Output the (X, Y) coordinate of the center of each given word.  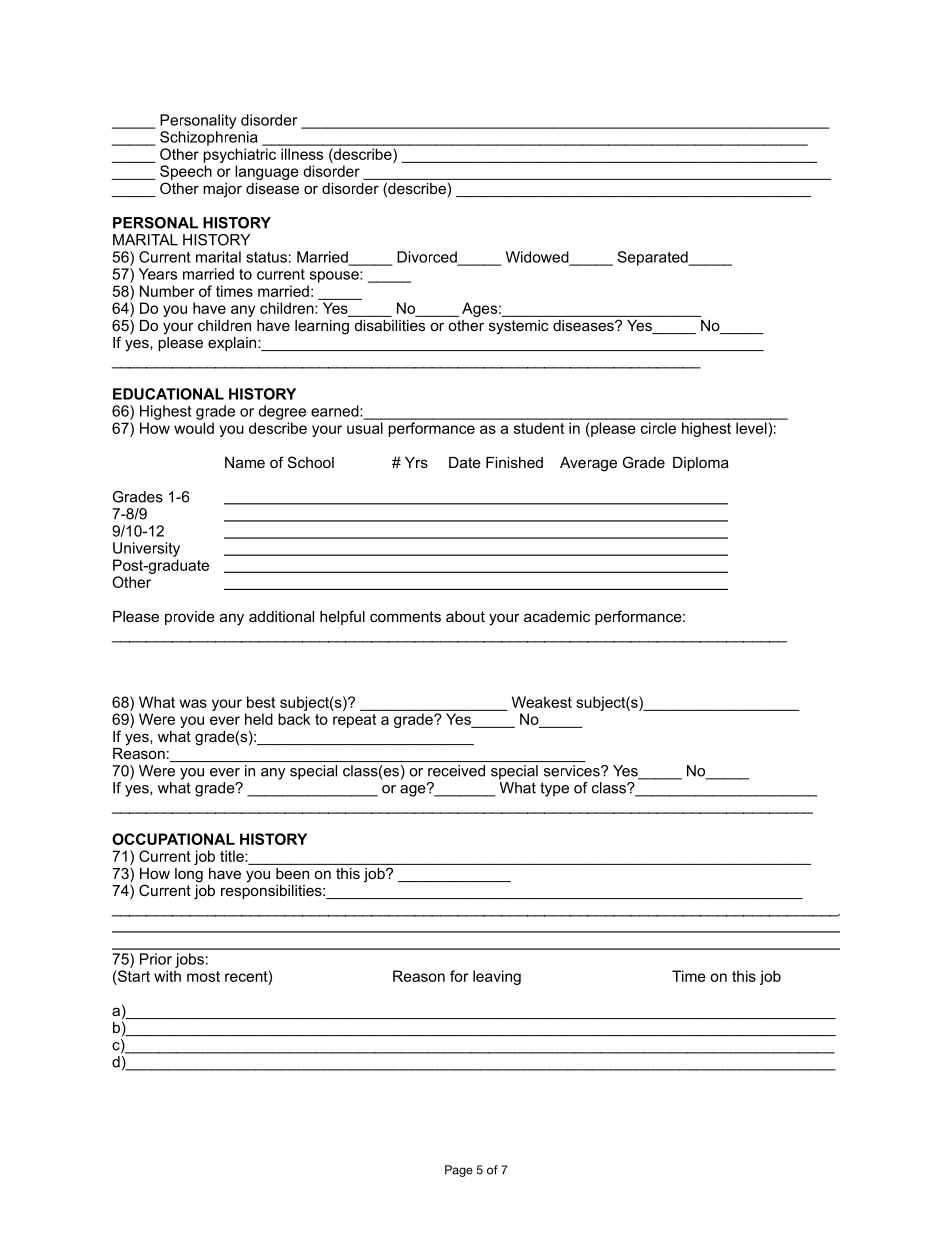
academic (557, 616)
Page (459, 1171)
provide (190, 618)
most (203, 976)
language (267, 172)
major (222, 190)
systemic (519, 327)
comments (405, 616)
